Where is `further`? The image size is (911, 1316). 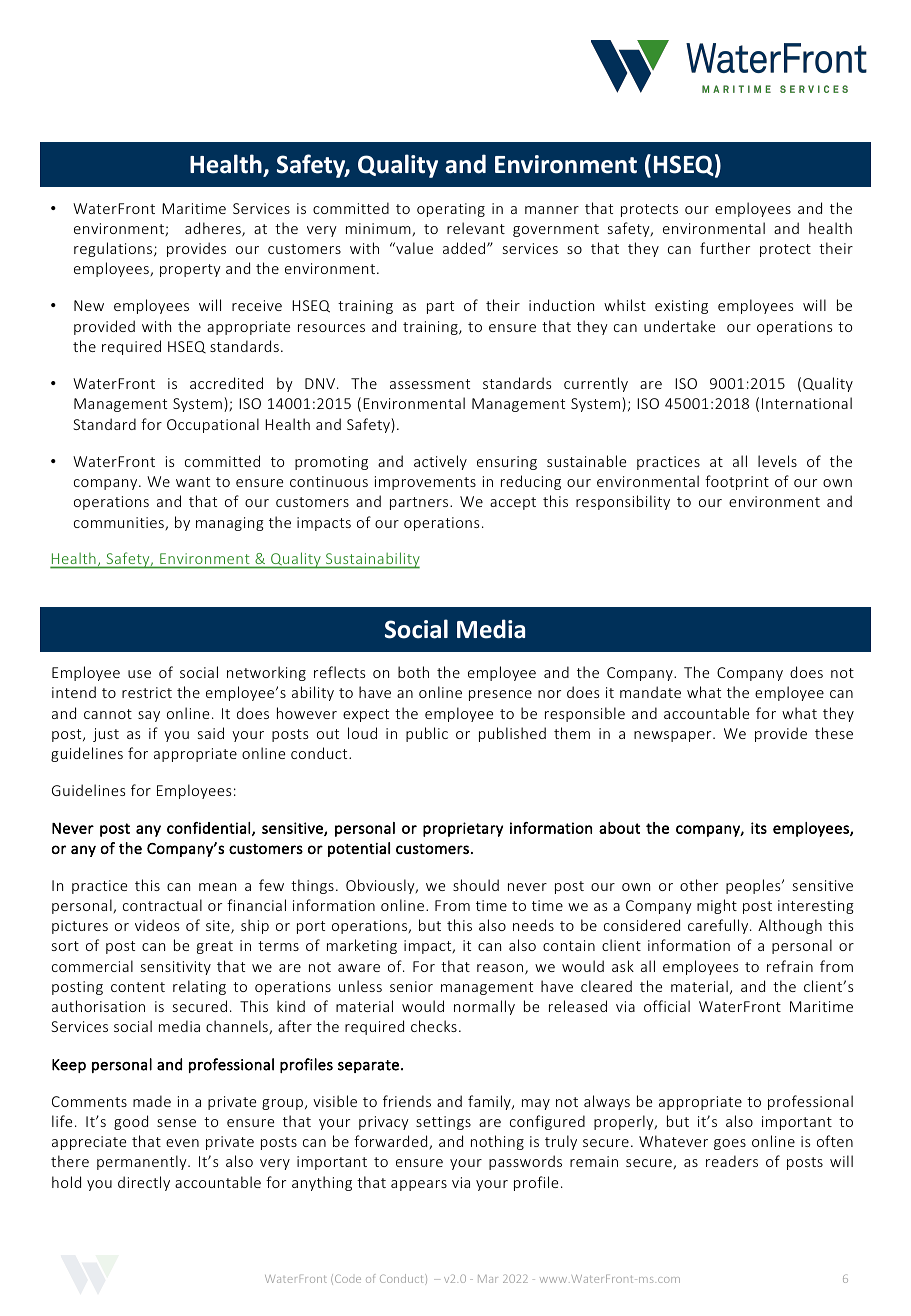 further is located at coordinates (725, 248).
